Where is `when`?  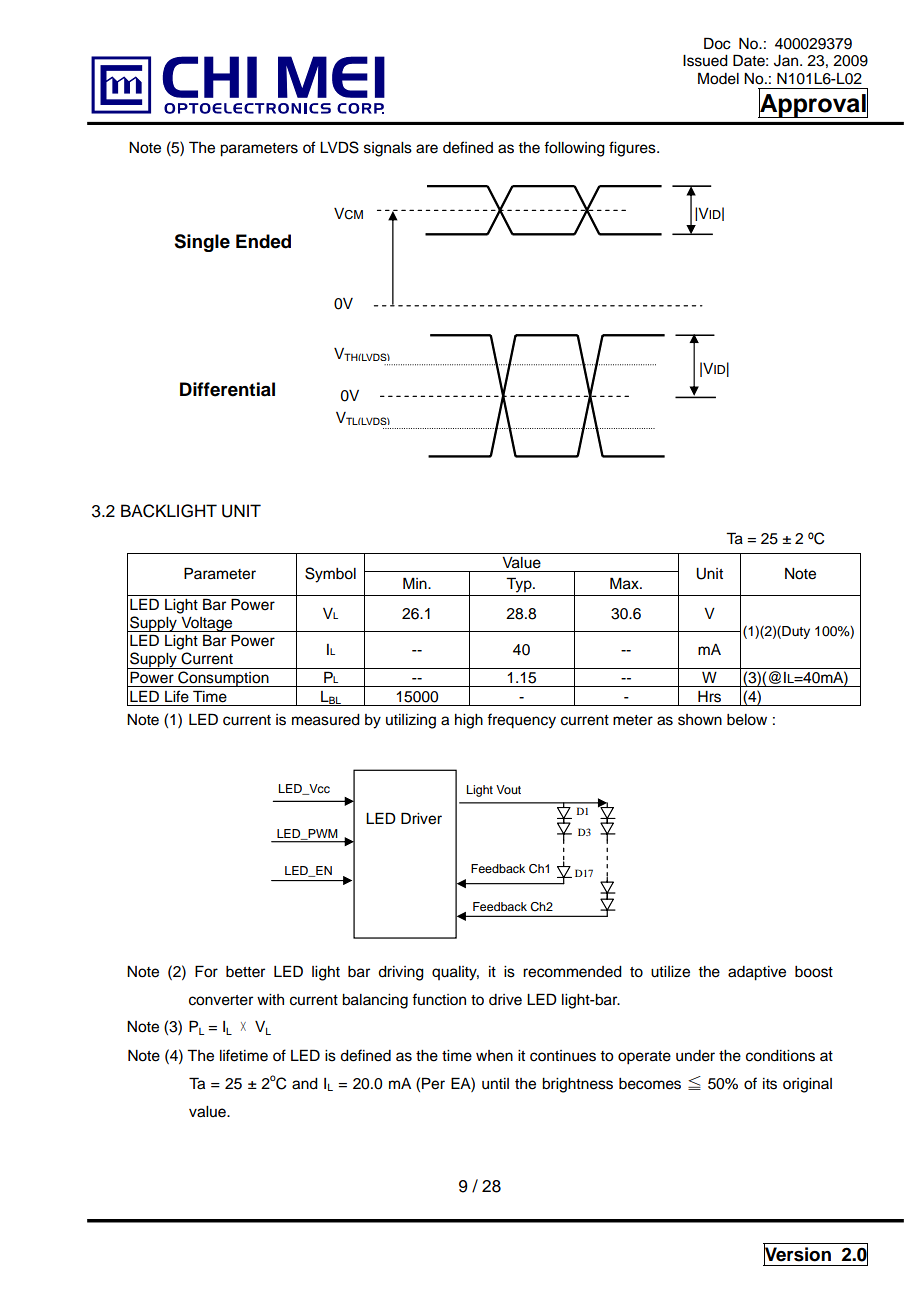
when is located at coordinates (494, 1056).
